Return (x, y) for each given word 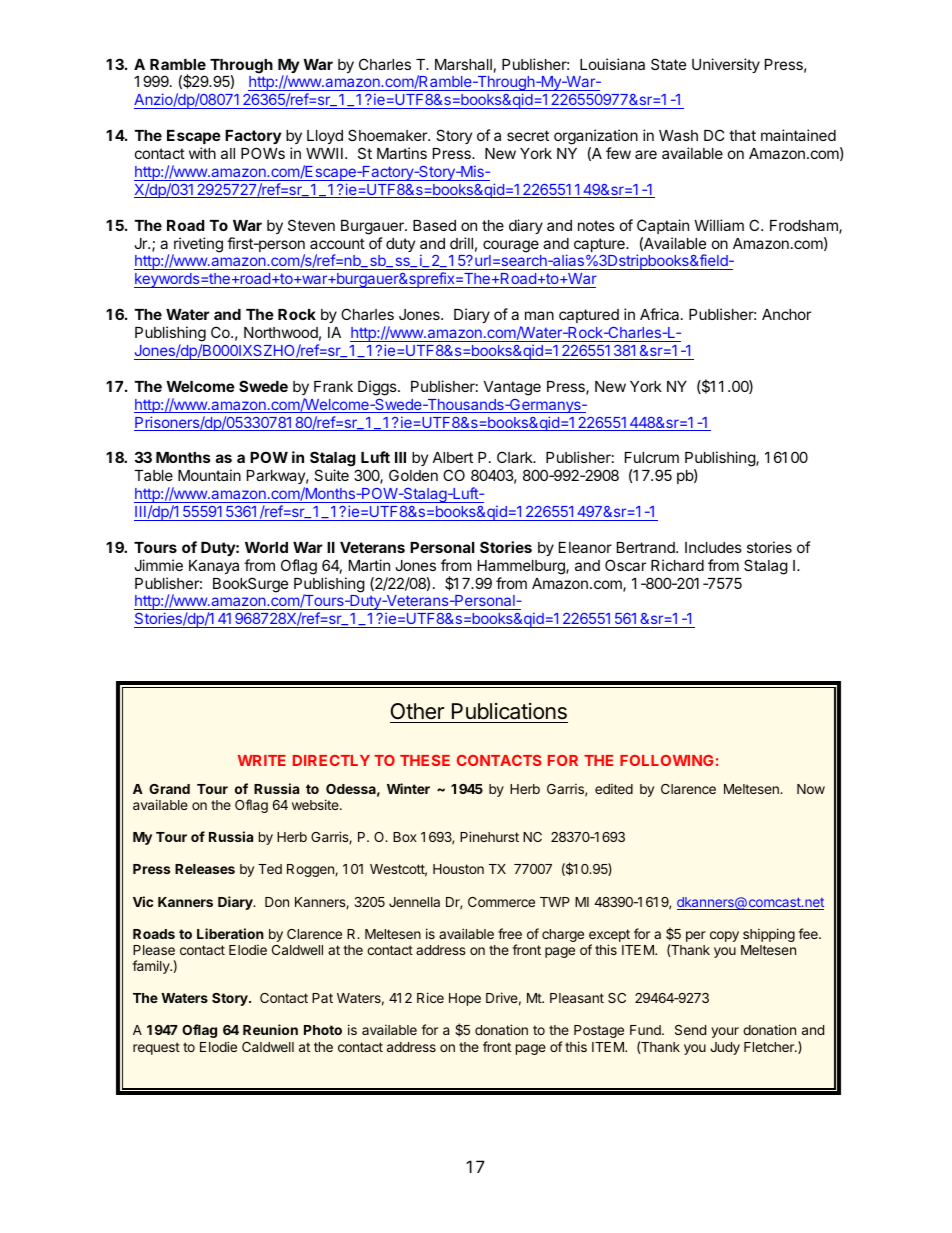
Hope (465, 999)
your (725, 1032)
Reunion (270, 1029)
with (202, 153)
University (726, 65)
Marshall (463, 64)
